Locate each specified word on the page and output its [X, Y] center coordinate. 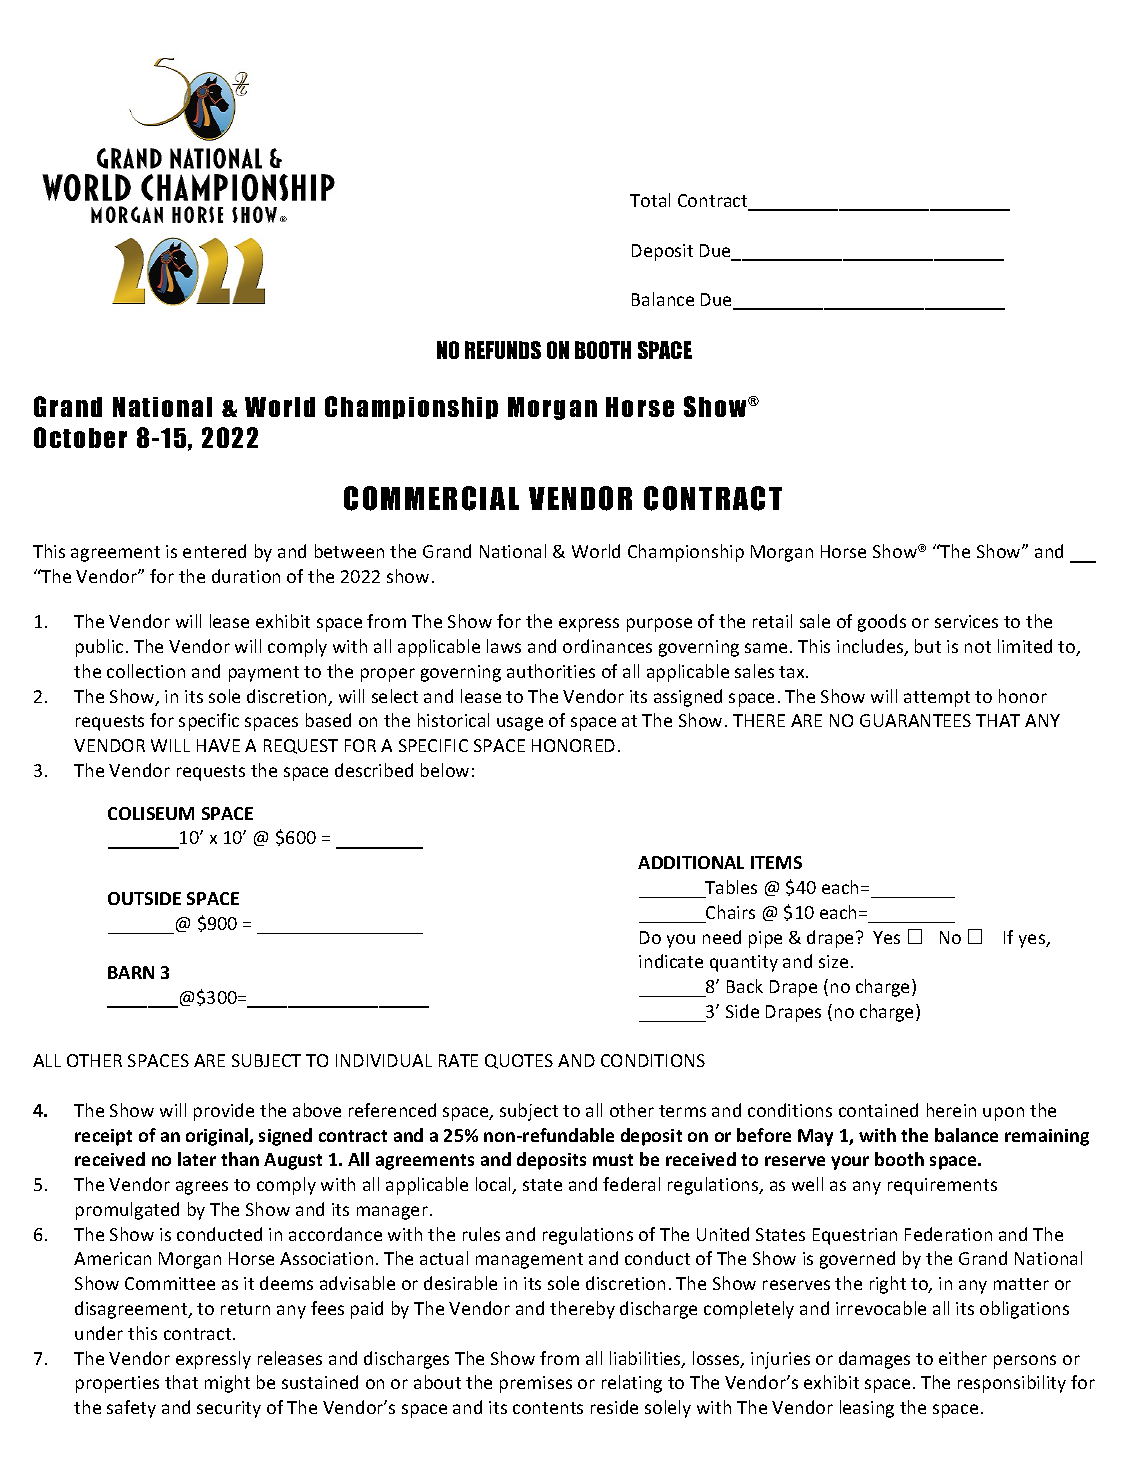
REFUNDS [503, 350]
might [227, 1384]
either [963, 1358]
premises [536, 1384]
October [80, 437]
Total [650, 200]
